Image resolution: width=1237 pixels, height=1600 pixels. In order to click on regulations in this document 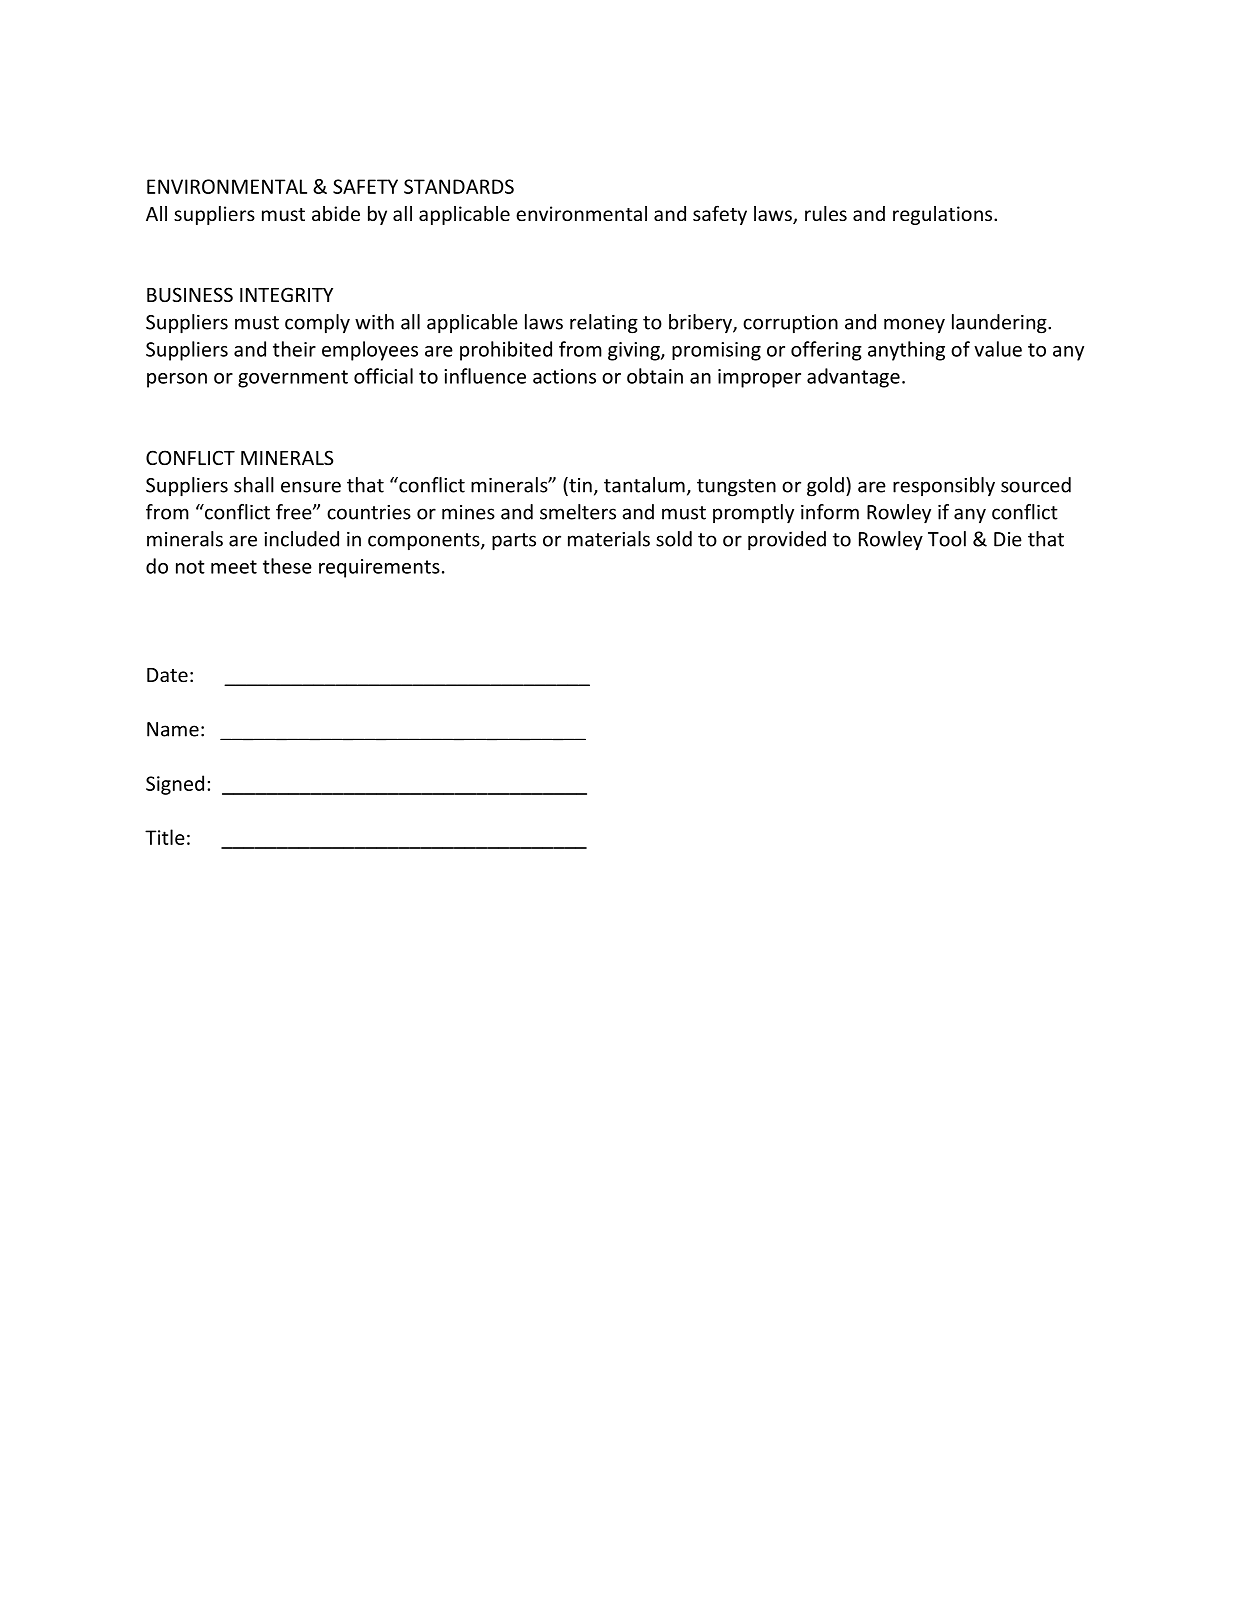, I will do `click(944, 215)`.
